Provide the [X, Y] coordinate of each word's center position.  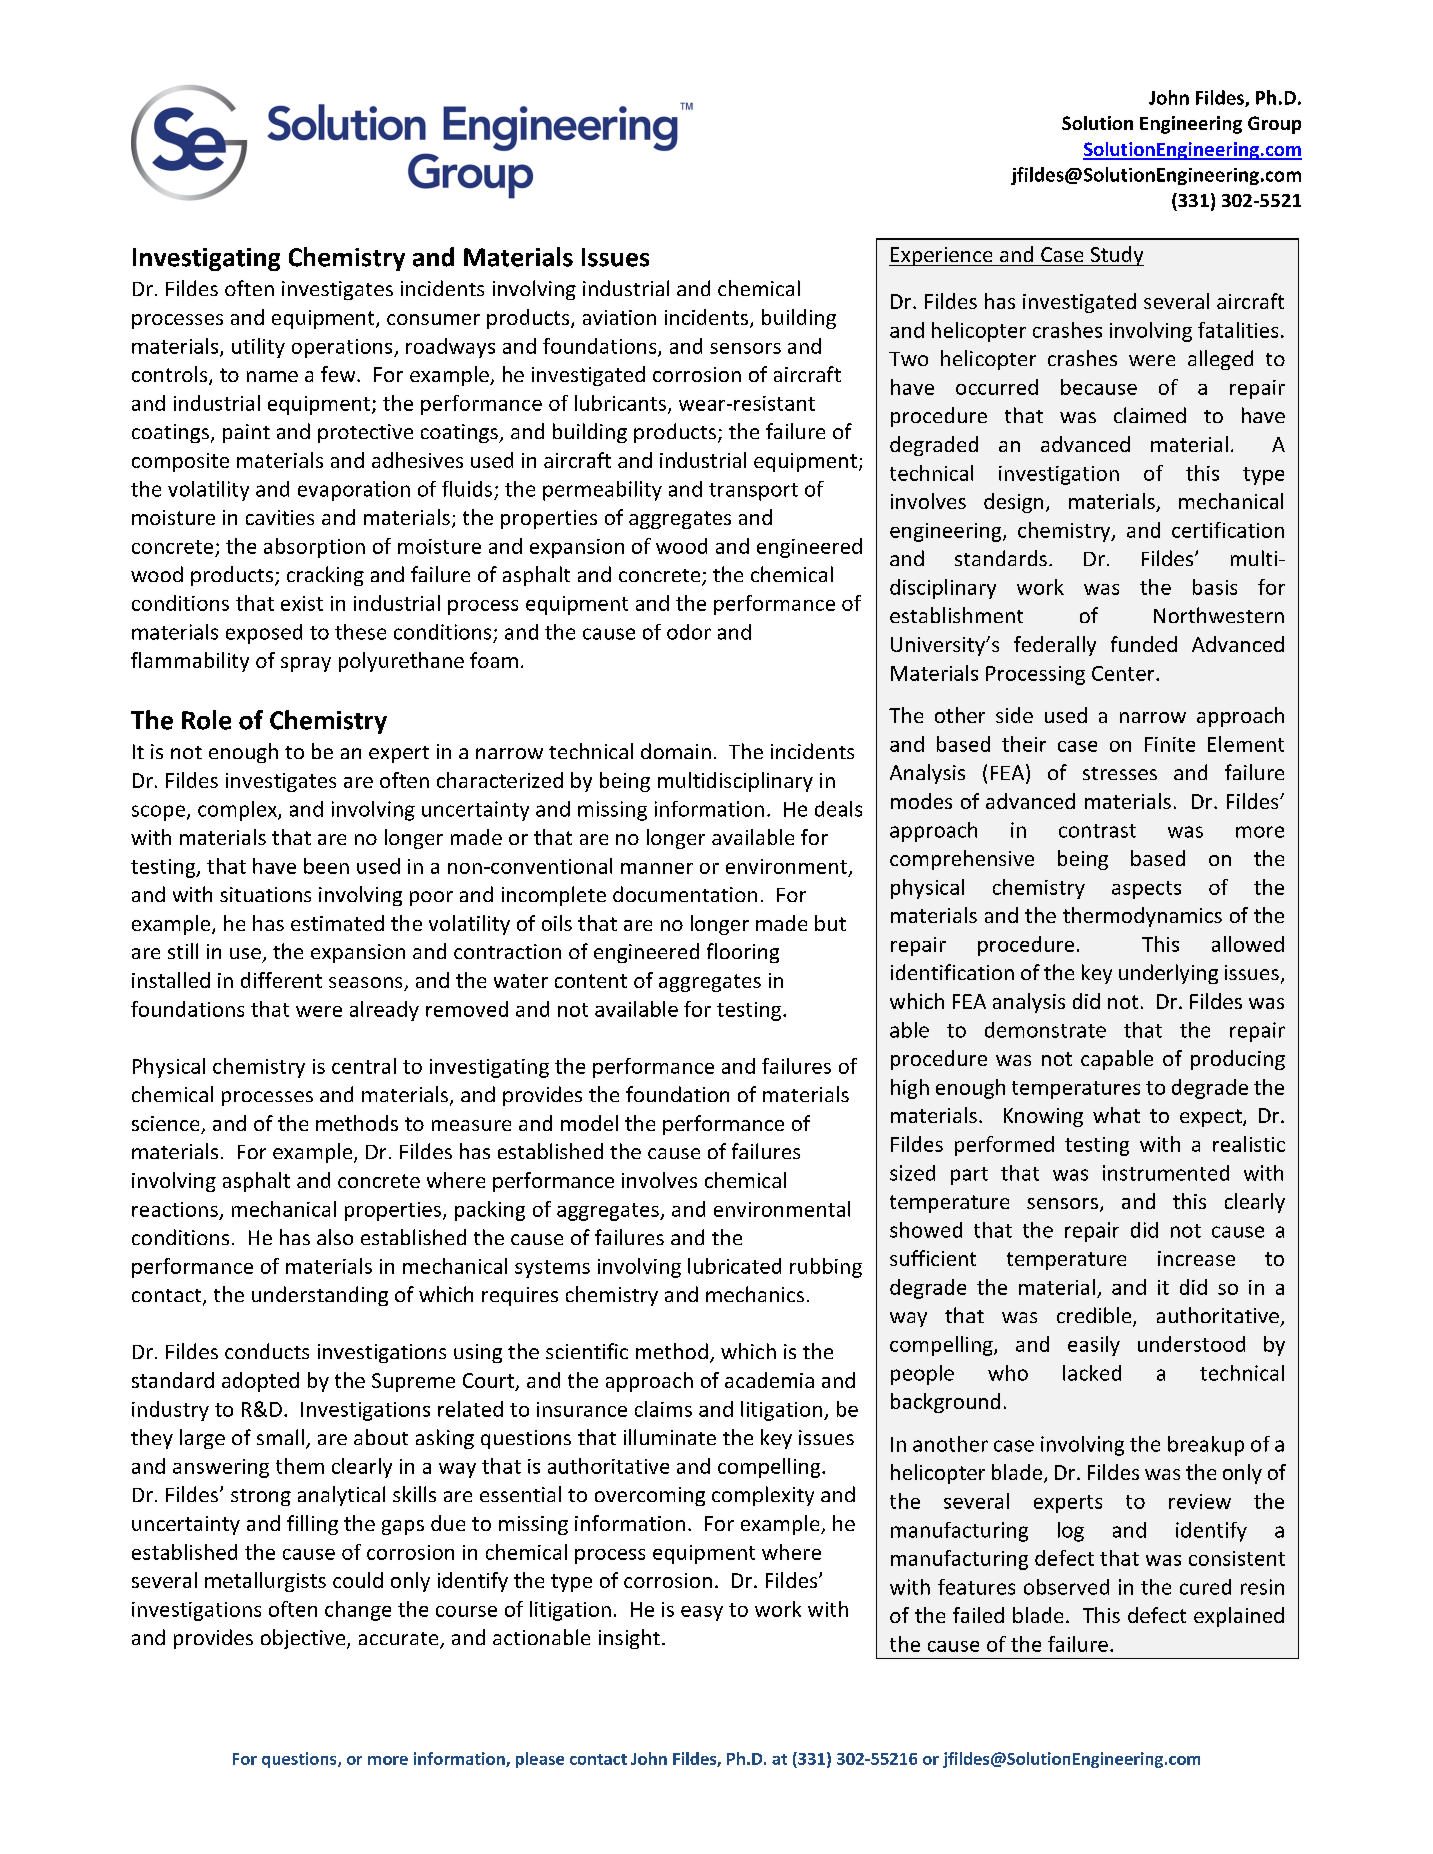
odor [689, 632]
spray [306, 664]
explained [1239, 1617]
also [335, 1237]
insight [629, 1639]
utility [258, 348]
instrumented [1166, 1173]
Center [1124, 673]
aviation [619, 317]
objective [304, 1639]
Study [1116, 256]
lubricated [734, 1266]
